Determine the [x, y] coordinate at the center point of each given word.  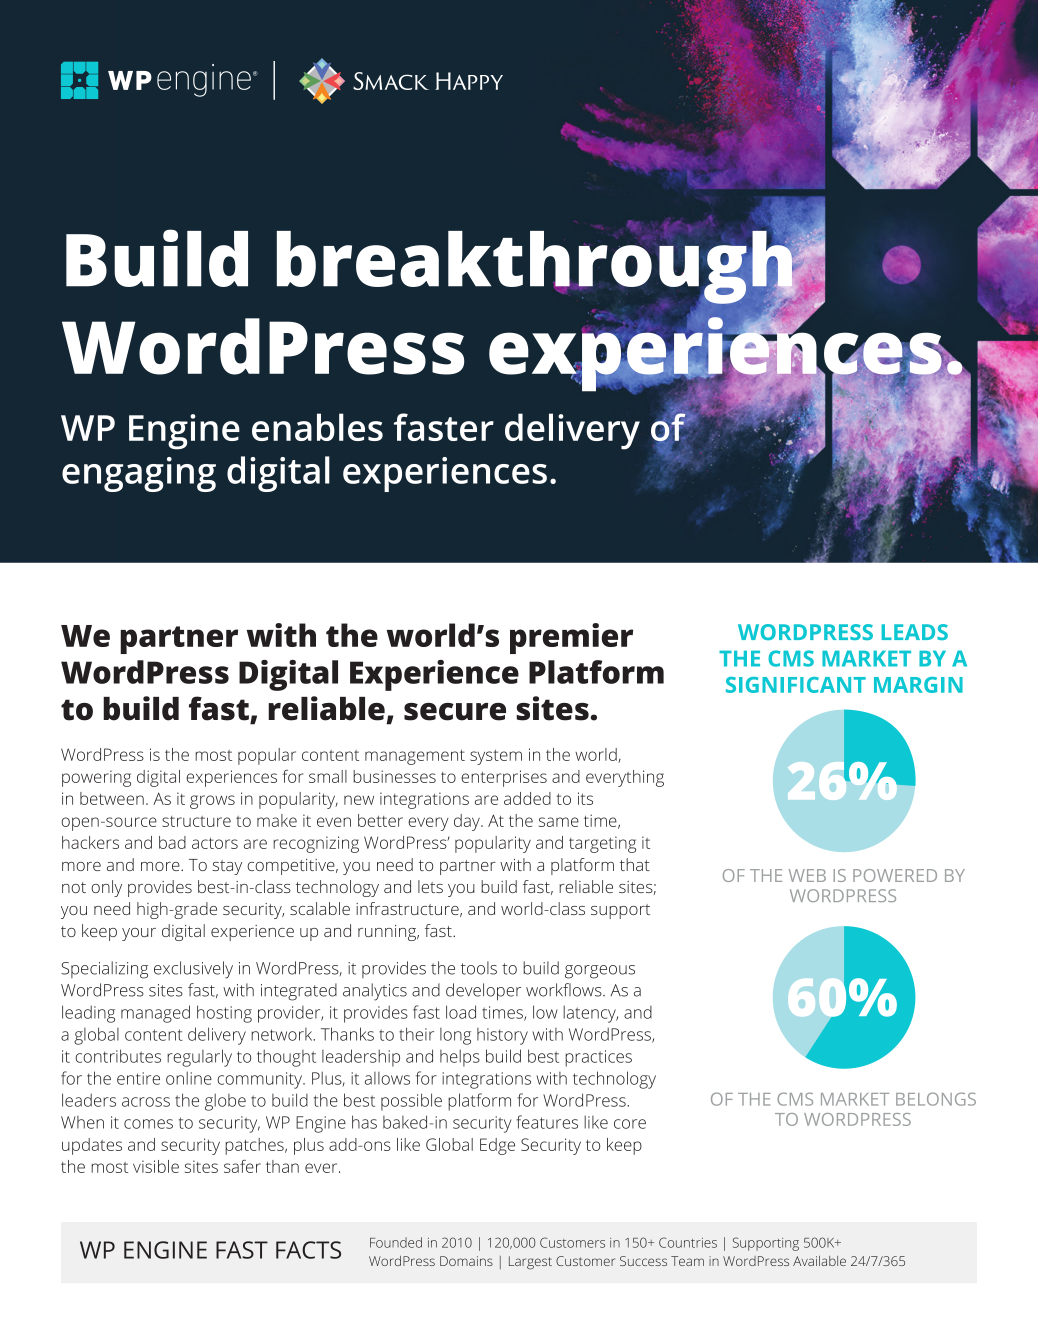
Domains [466, 1261]
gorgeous [600, 972]
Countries [688, 1242]
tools [479, 968]
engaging [139, 474]
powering [96, 778]
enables [317, 427]
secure [455, 712]
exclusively [193, 970]
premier [571, 638]
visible [156, 1166]
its [585, 798]
